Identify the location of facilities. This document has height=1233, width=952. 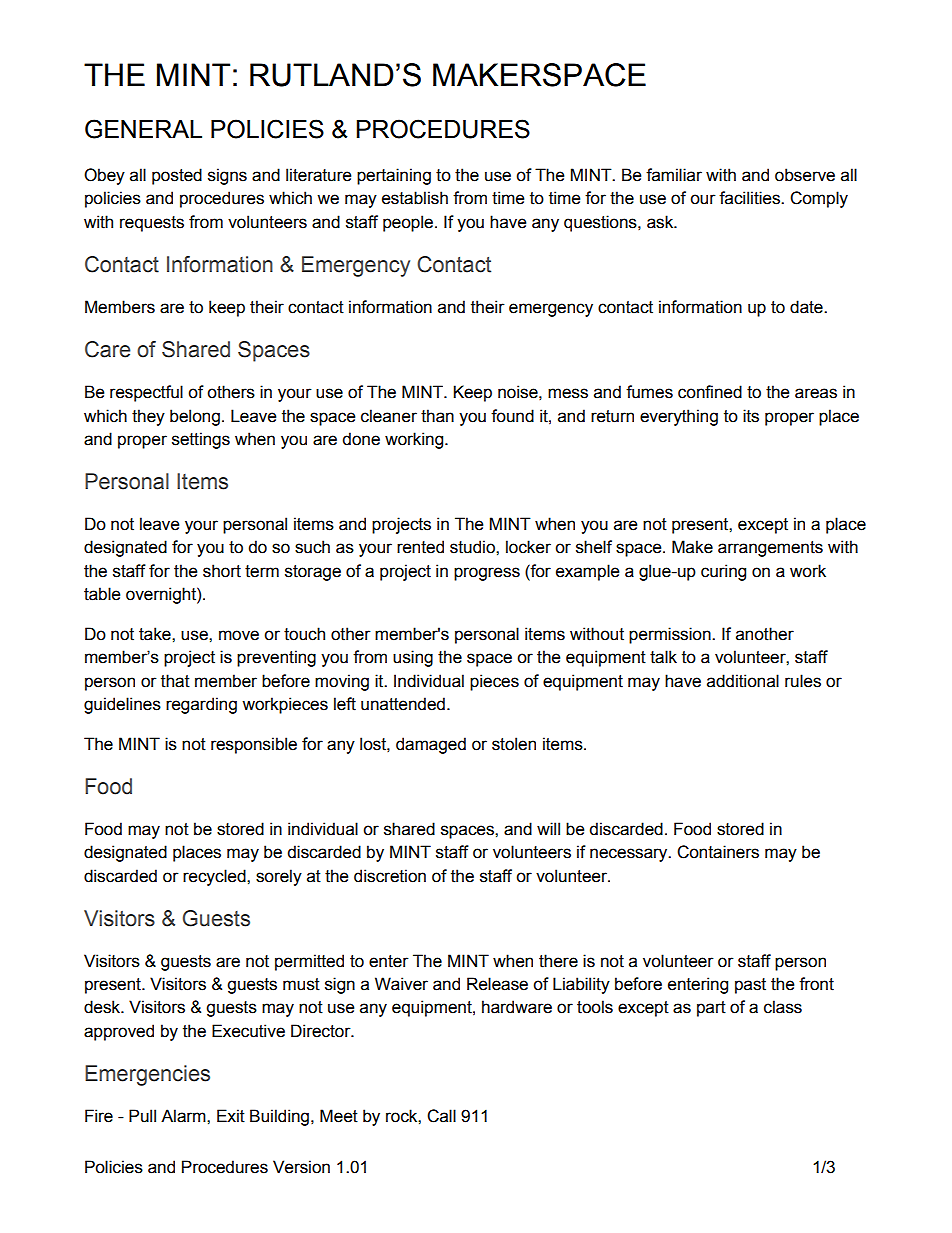
(750, 198).
